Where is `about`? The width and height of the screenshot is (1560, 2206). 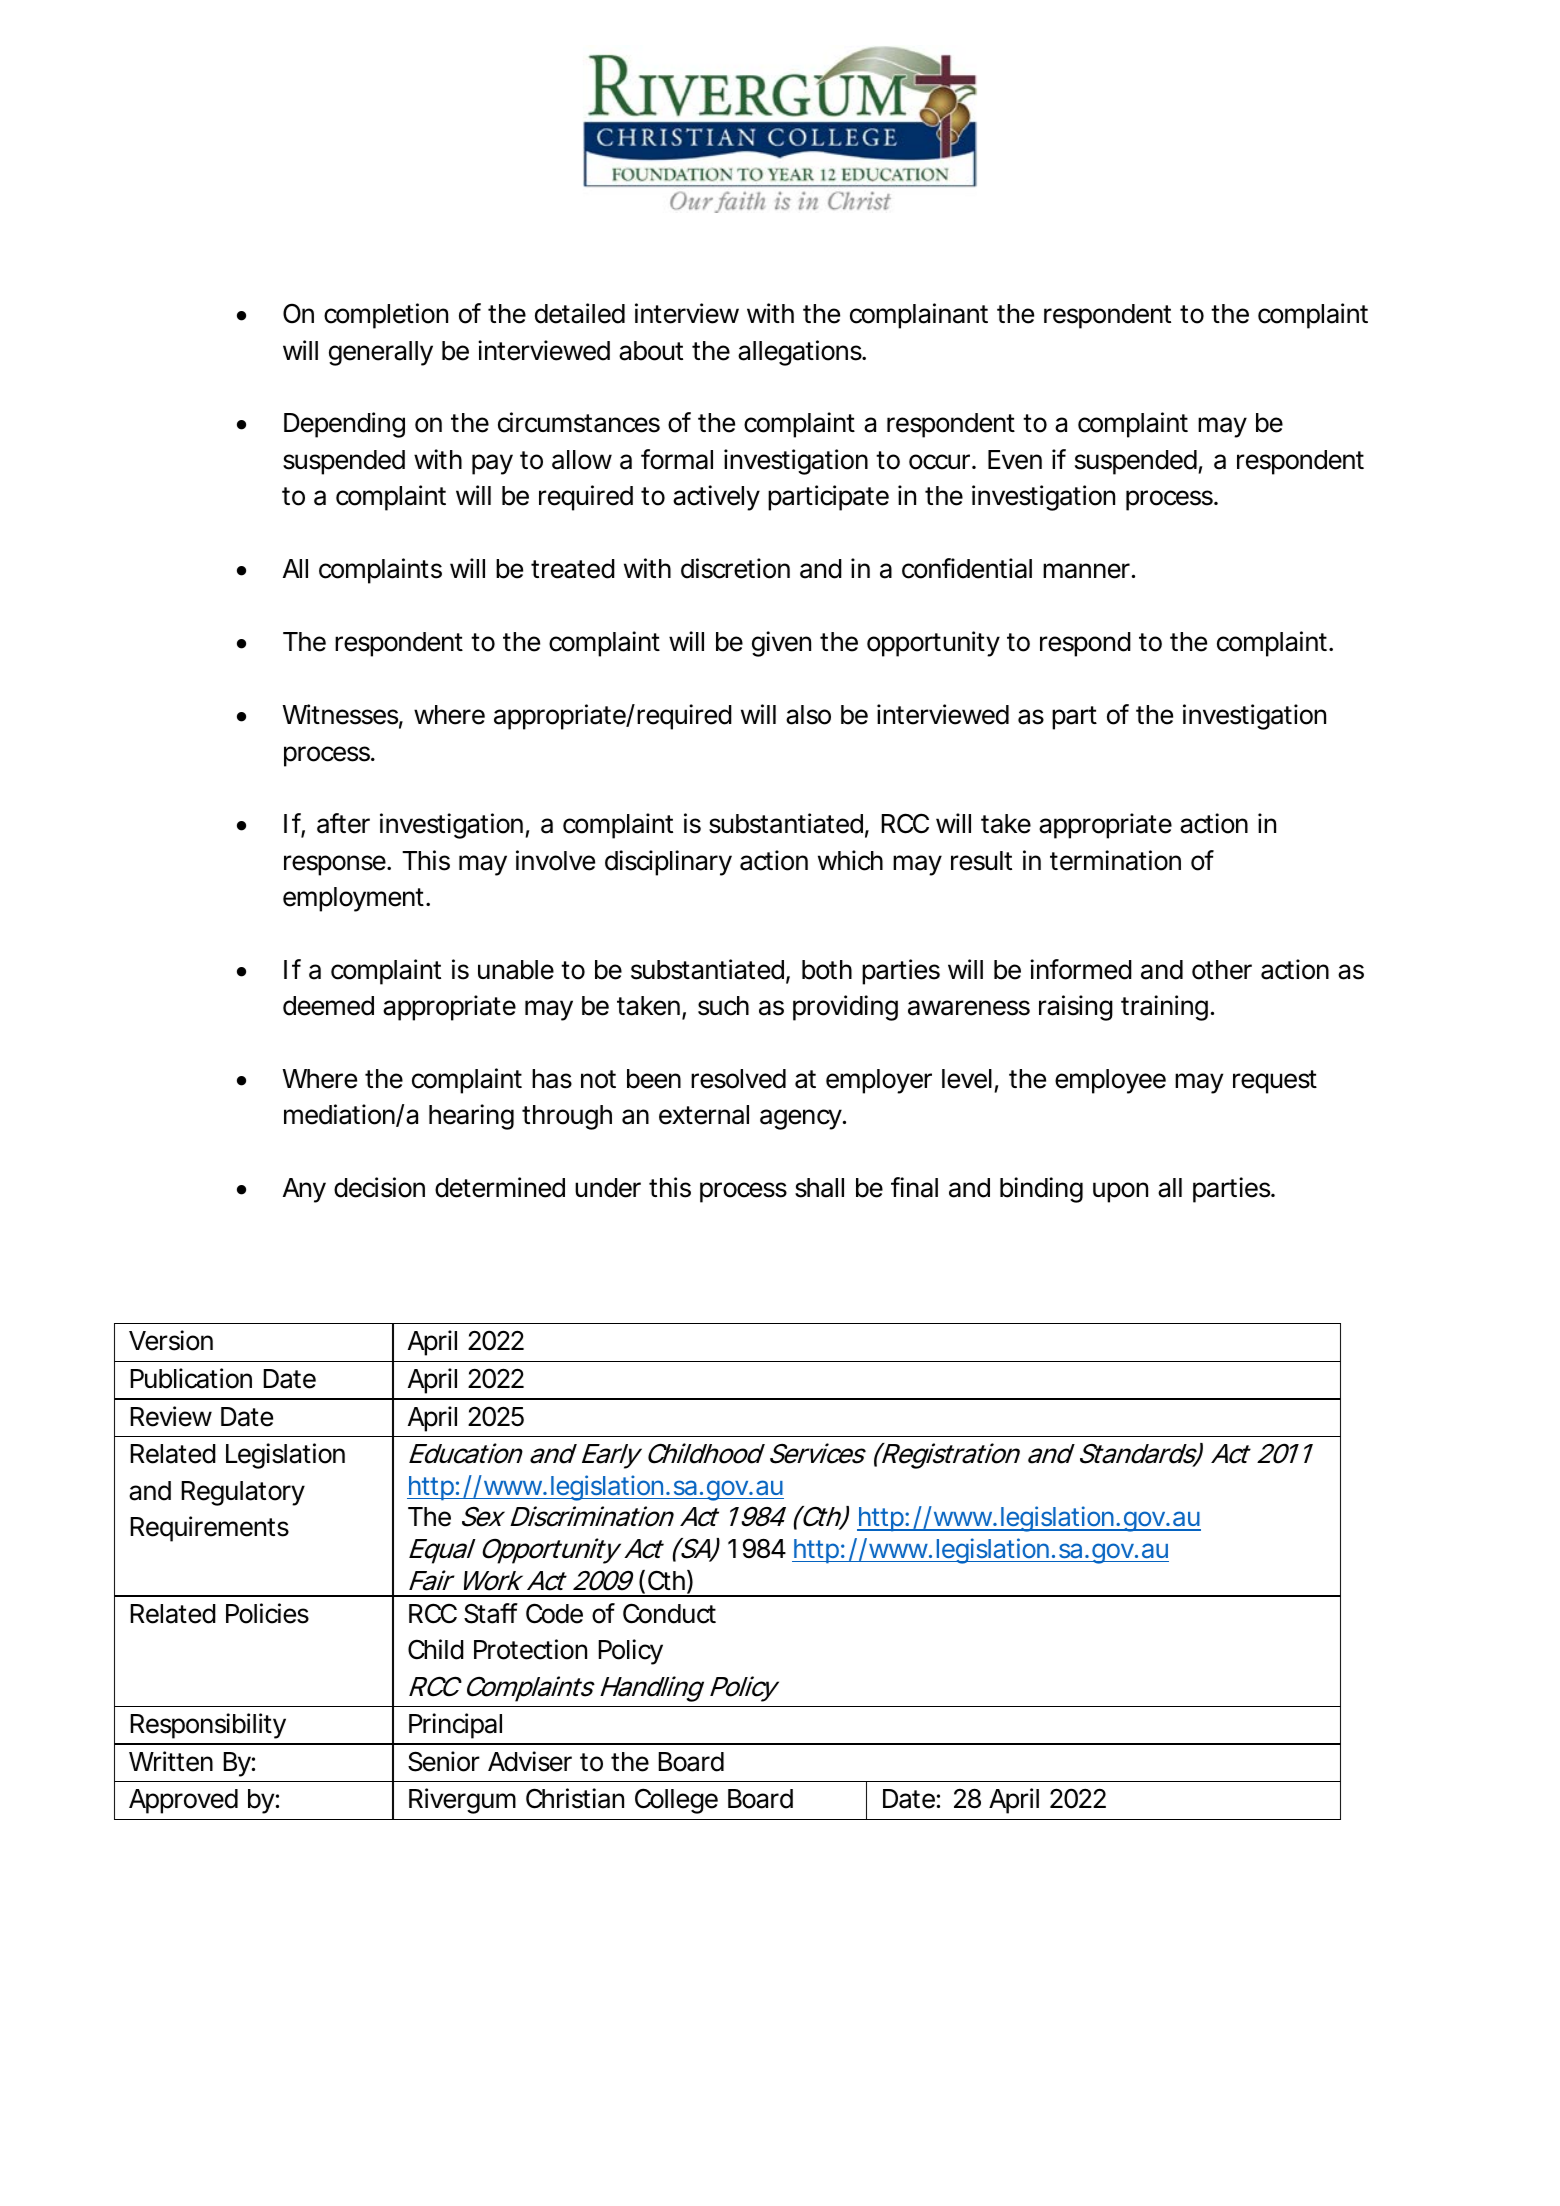 about is located at coordinates (651, 351).
